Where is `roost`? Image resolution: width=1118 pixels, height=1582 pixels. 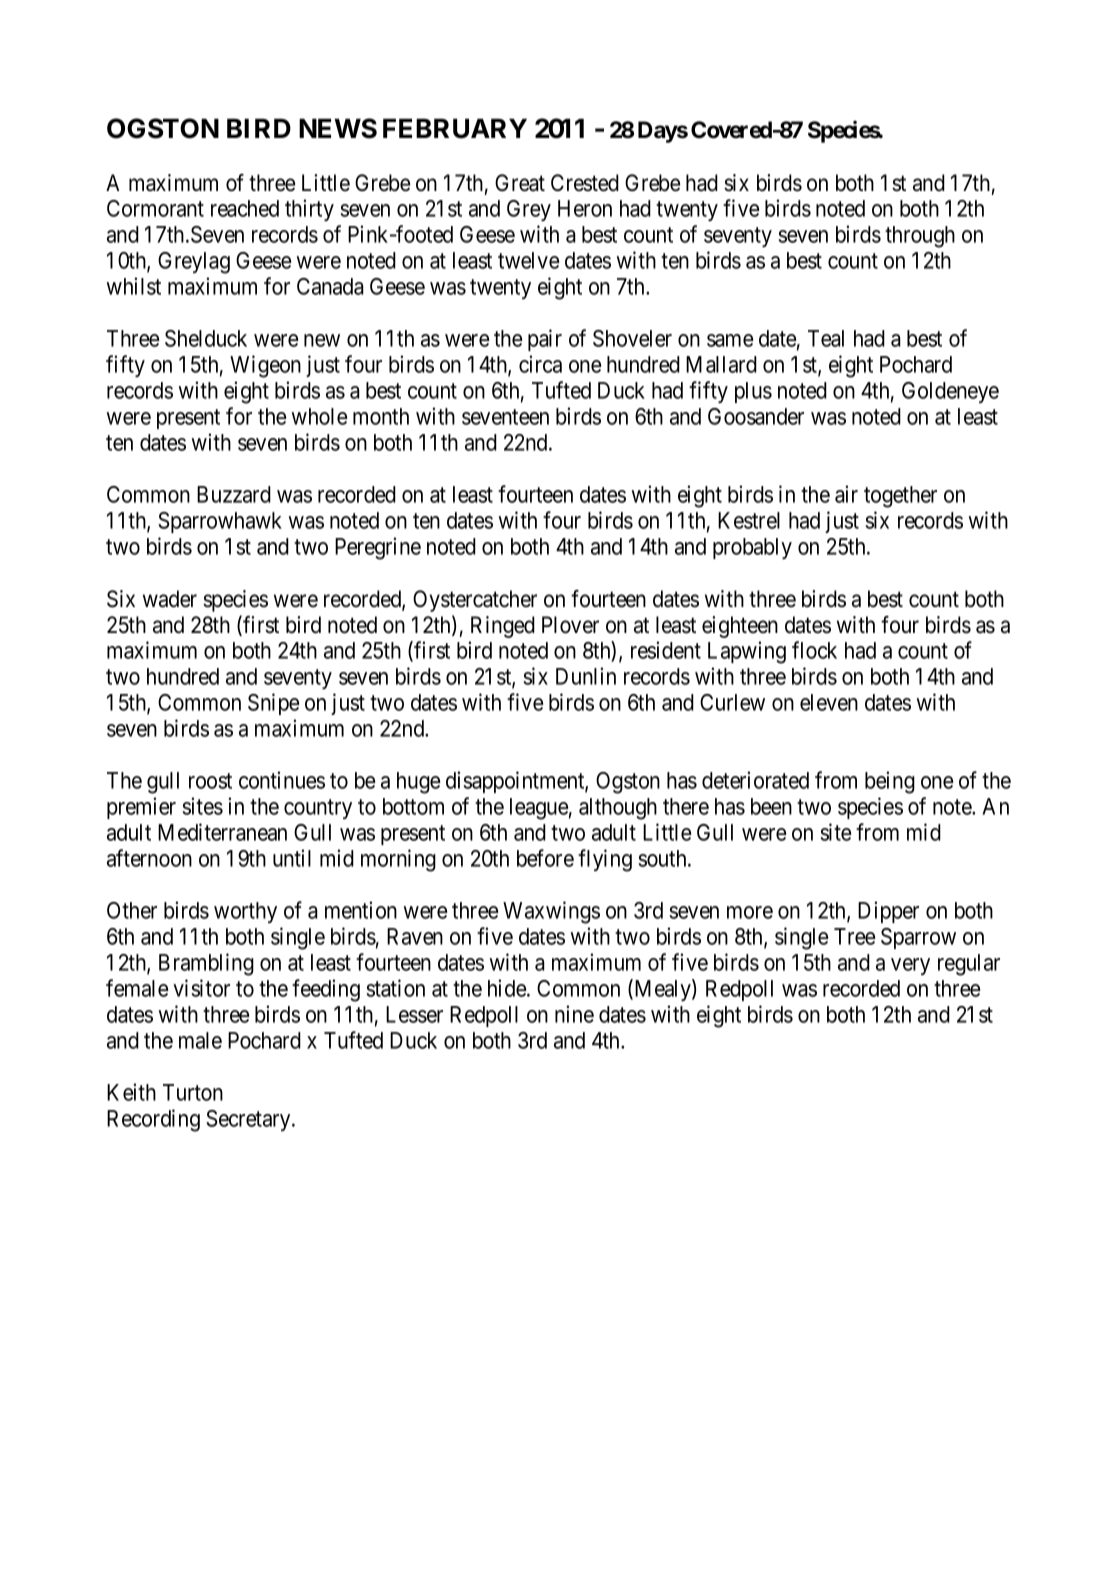 roost is located at coordinates (210, 781).
